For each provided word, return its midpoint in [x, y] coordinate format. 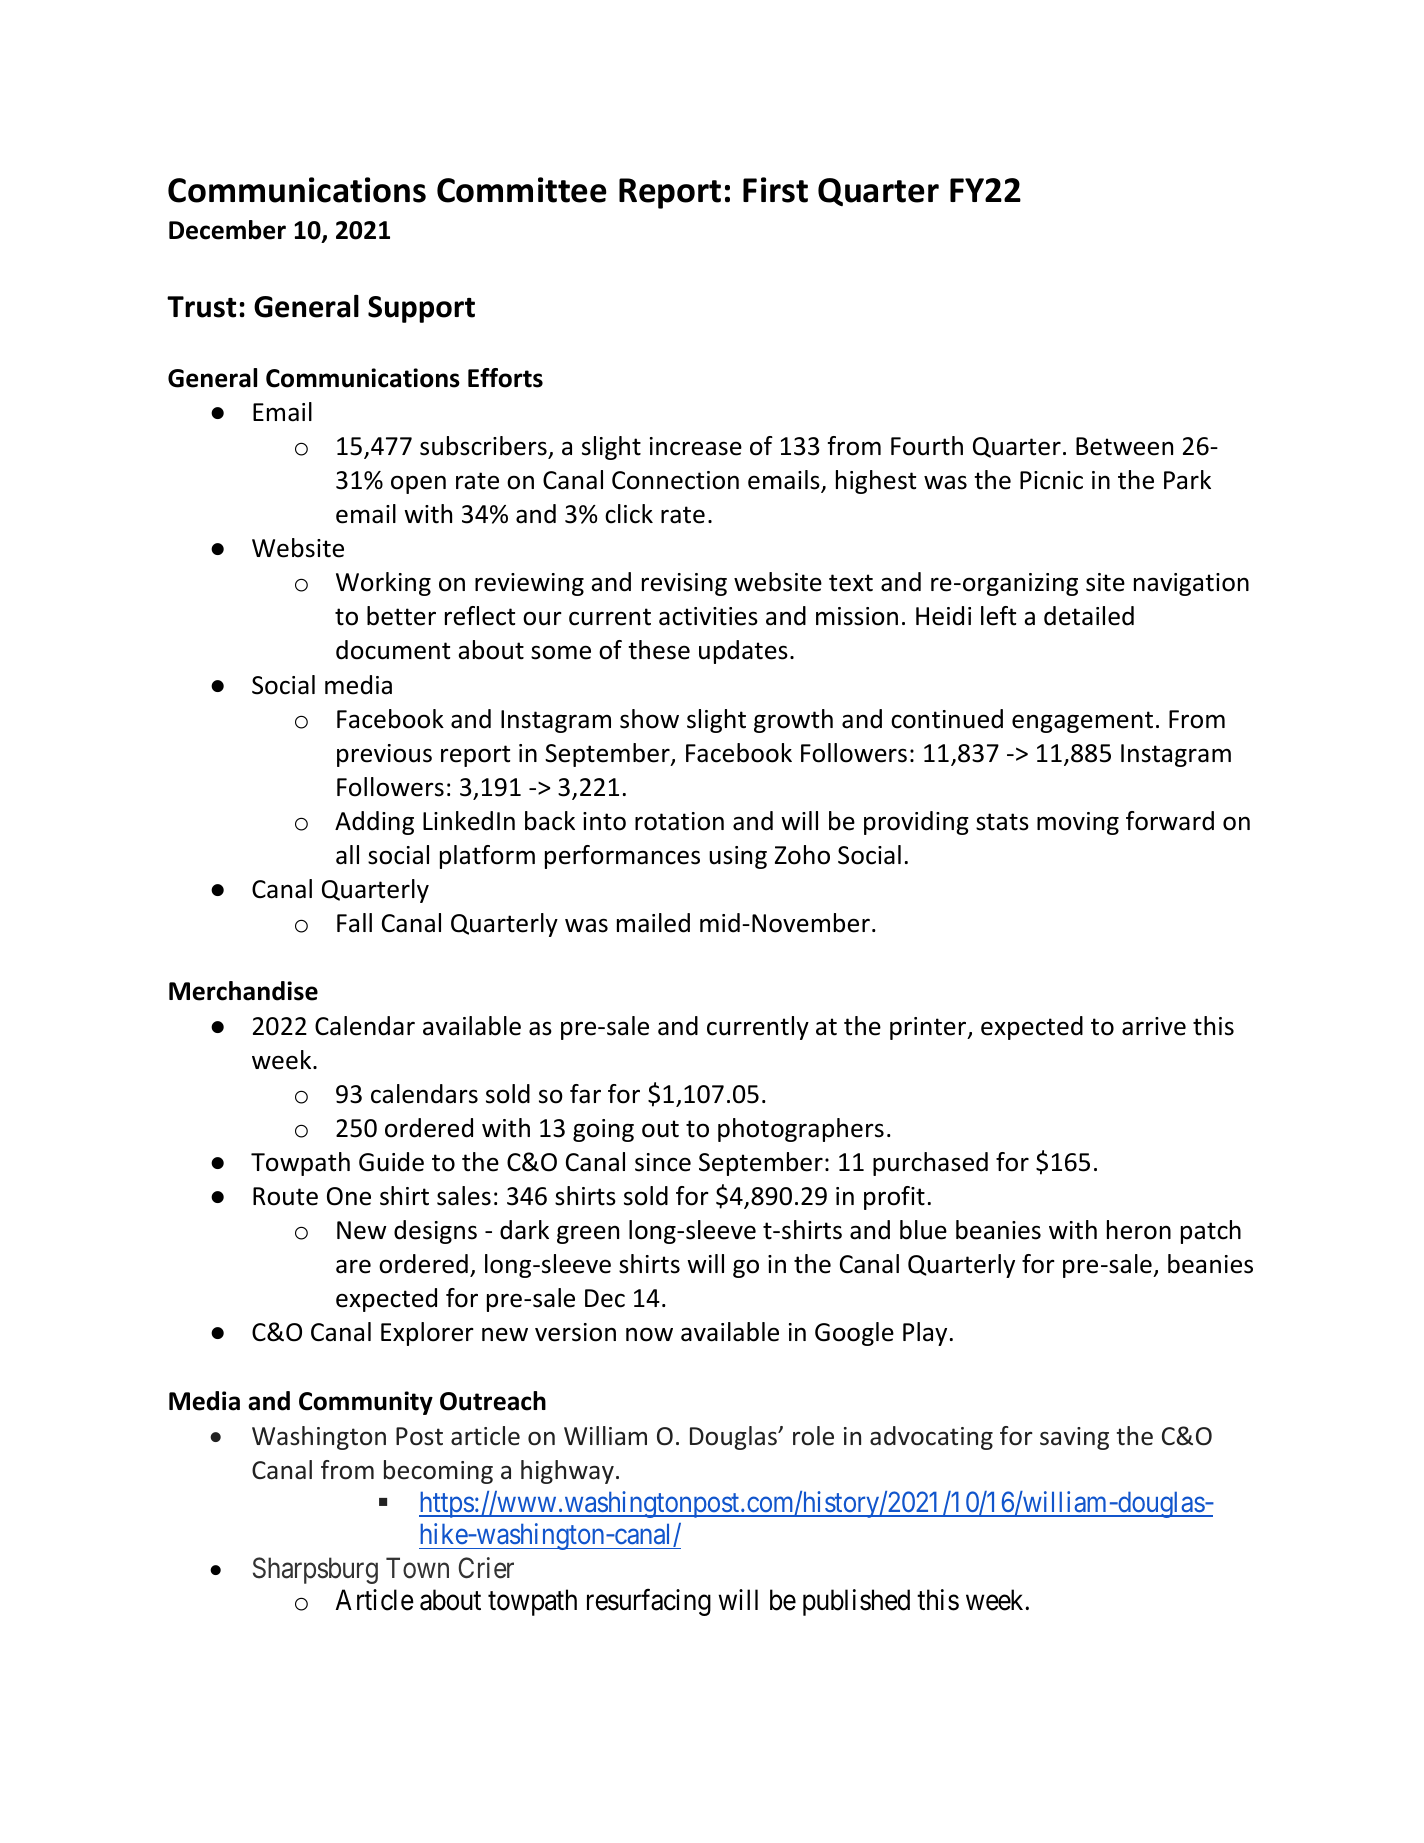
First [775, 190]
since [663, 1162]
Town [417, 1568]
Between [1124, 446]
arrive [1154, 1026]
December [227, 230]
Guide [391, 1162]
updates [743, 652]
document [393, 650]
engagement [1082, 722]
